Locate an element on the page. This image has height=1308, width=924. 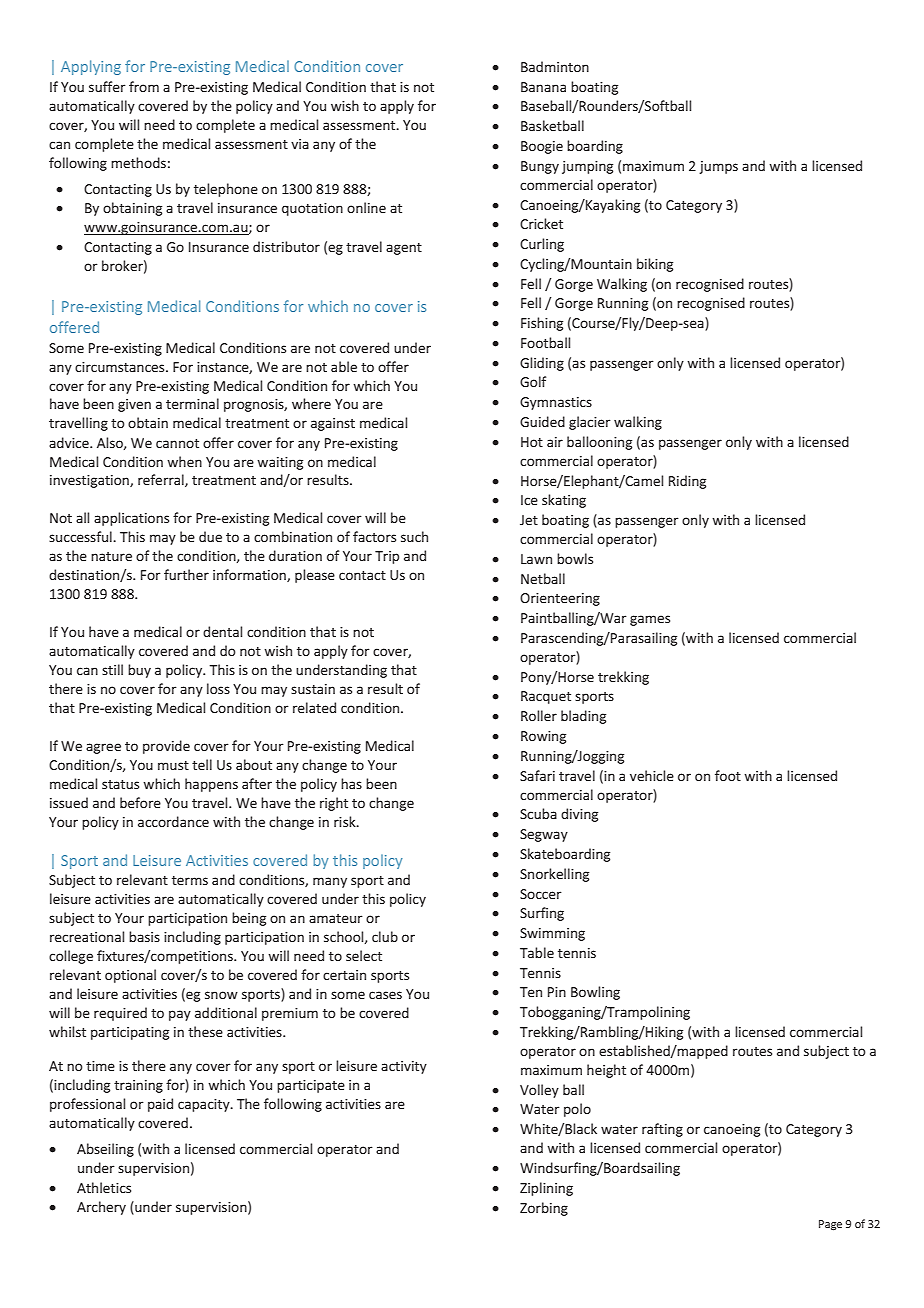
sustain is located at coordinates (313, 689).
